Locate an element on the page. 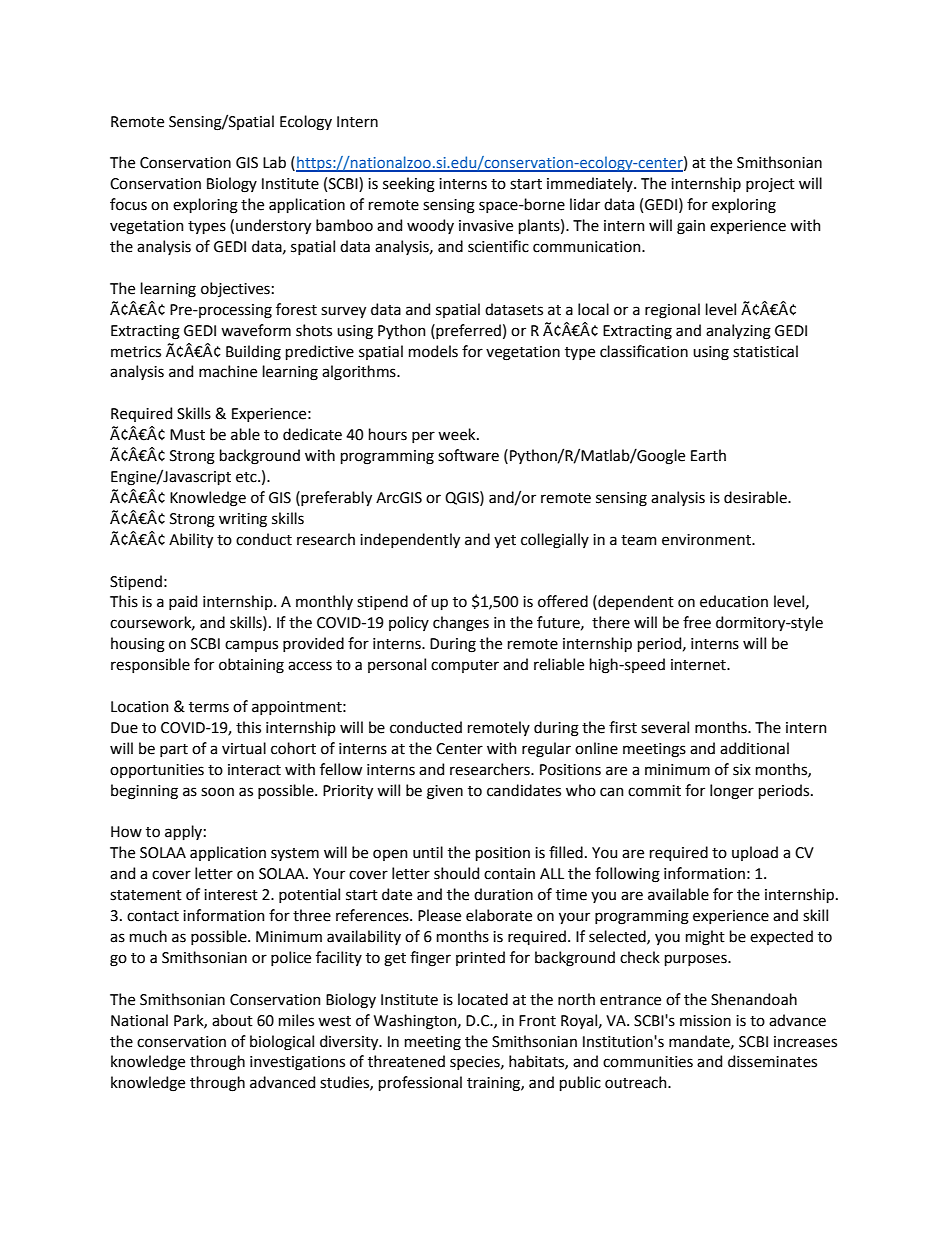  soon is located at coordinates (217, 792).
